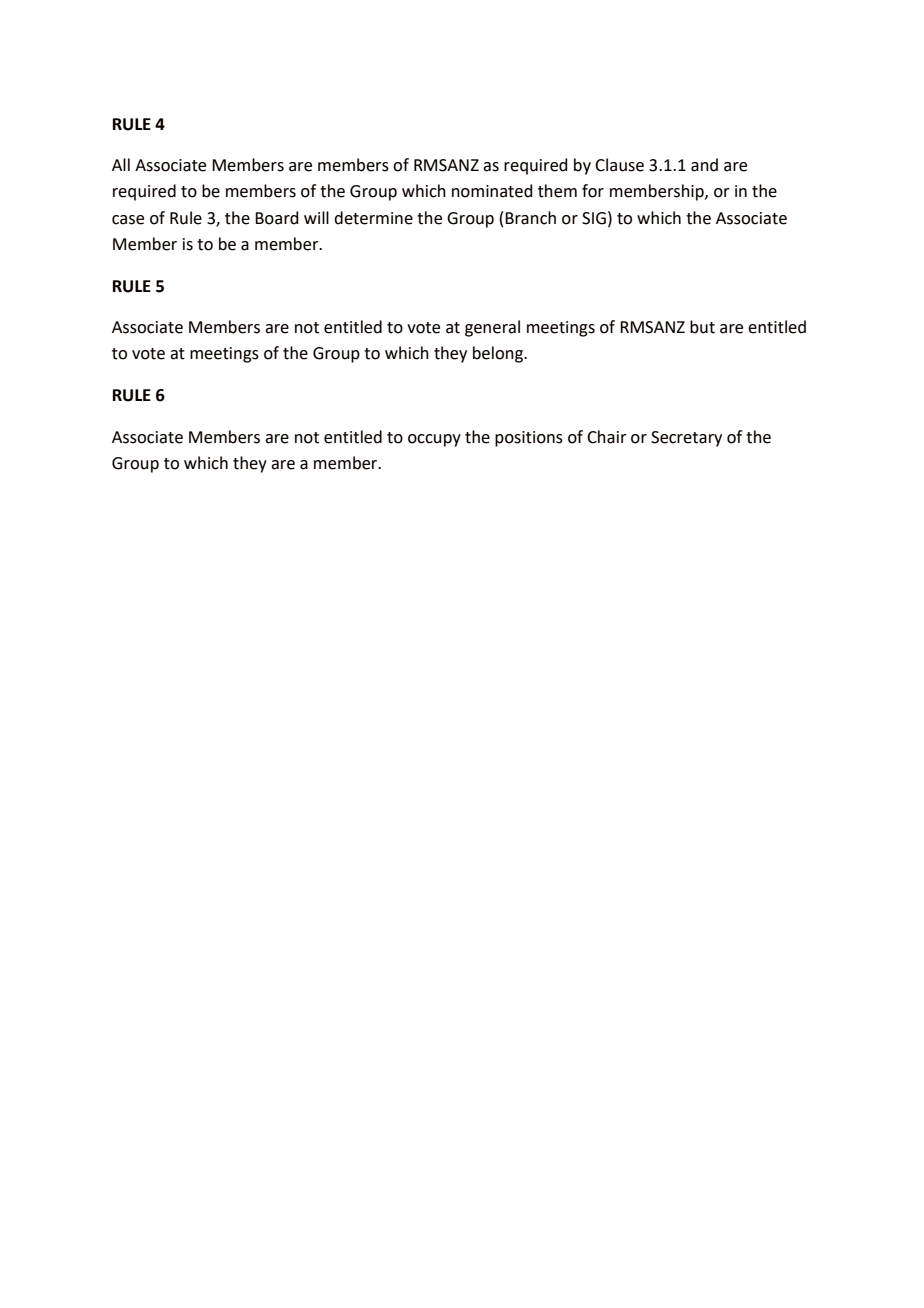 Image resolution: width=924 pixels, height=1308 pixels. What do you see at coordinates (373, 218) in the screenshot?
I see `determine` at bounding box center [373, 218].
